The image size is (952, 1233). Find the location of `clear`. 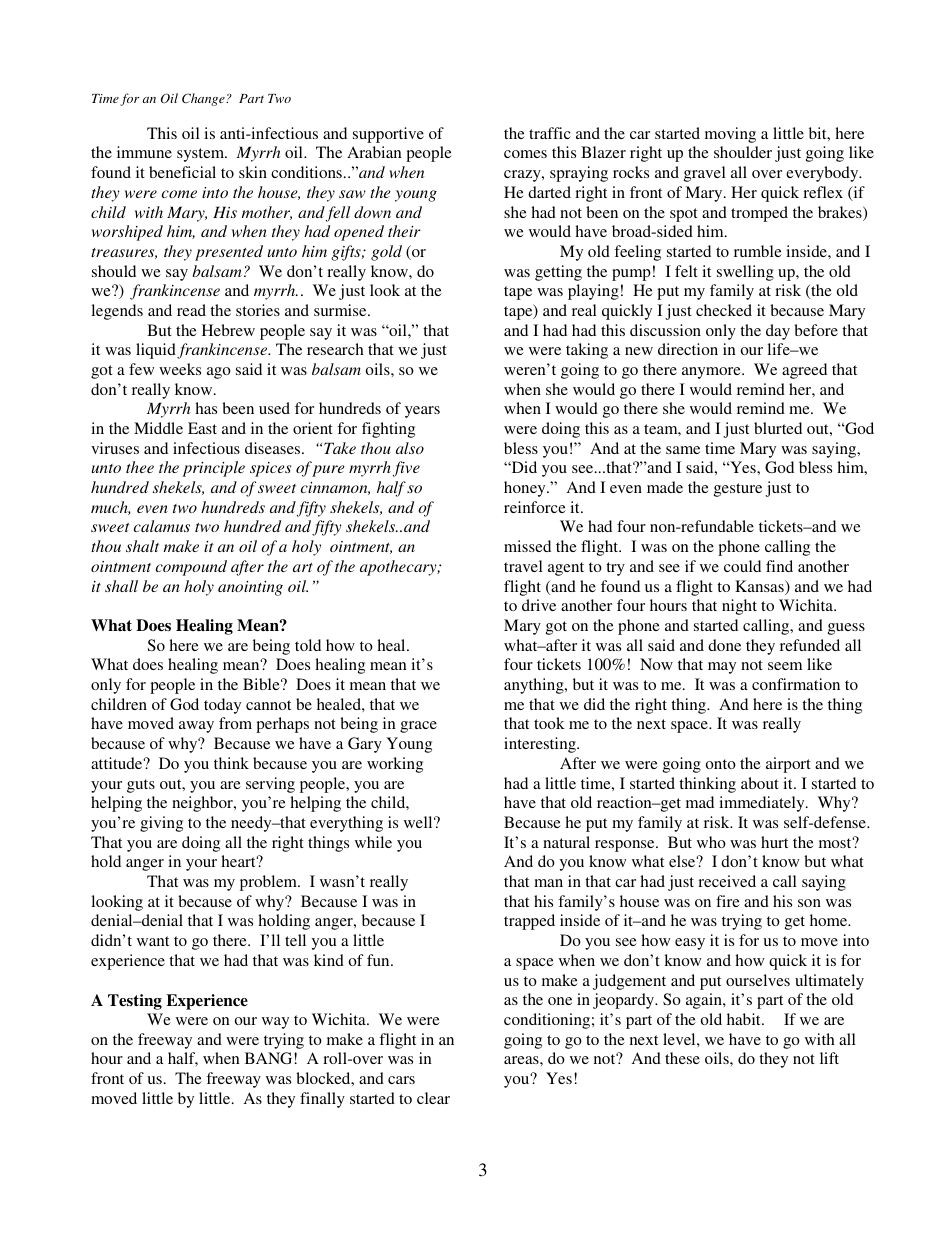

clear is located at coordinates (433, 1098).
